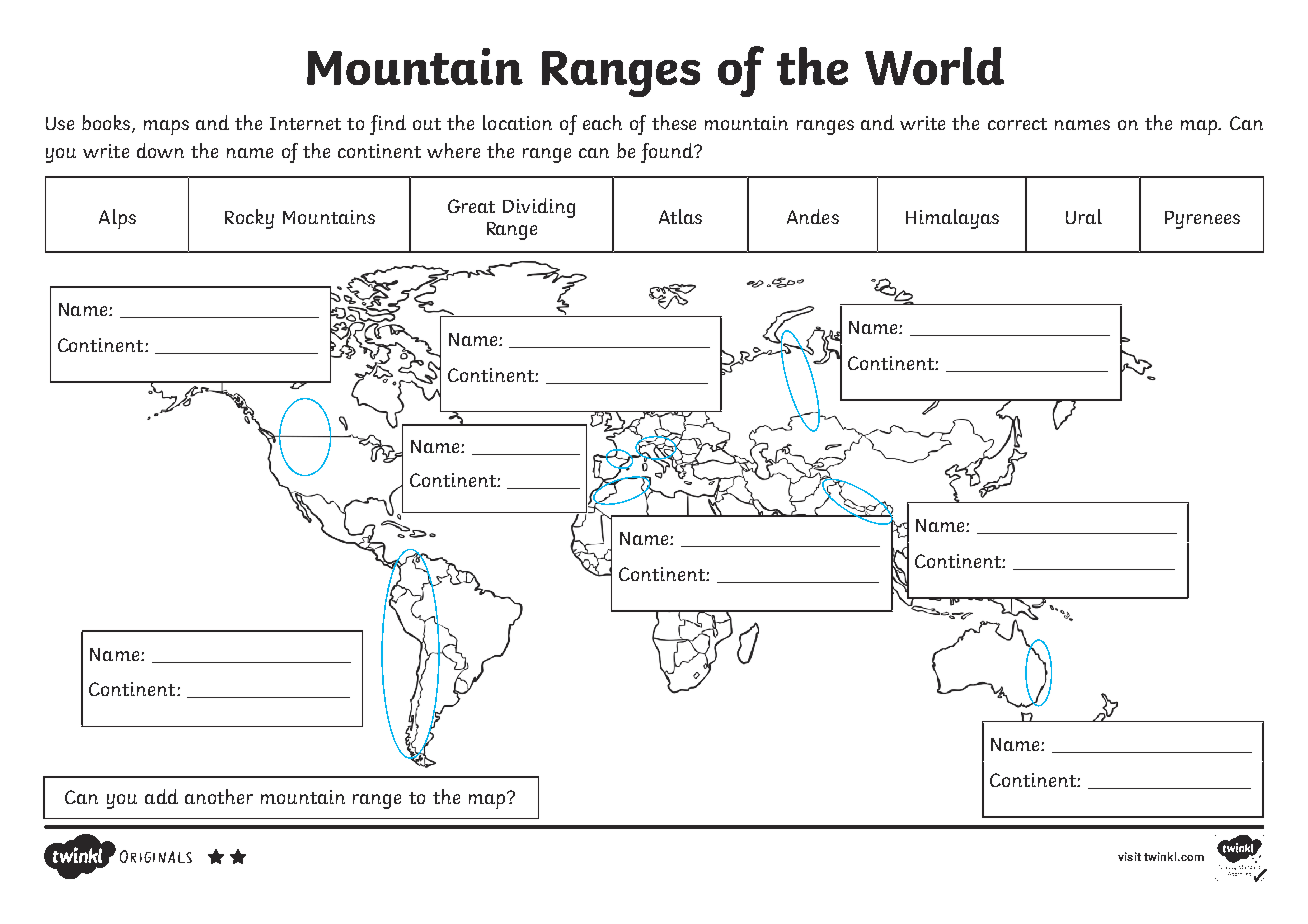  I want to click on books, so click(107, 124).
